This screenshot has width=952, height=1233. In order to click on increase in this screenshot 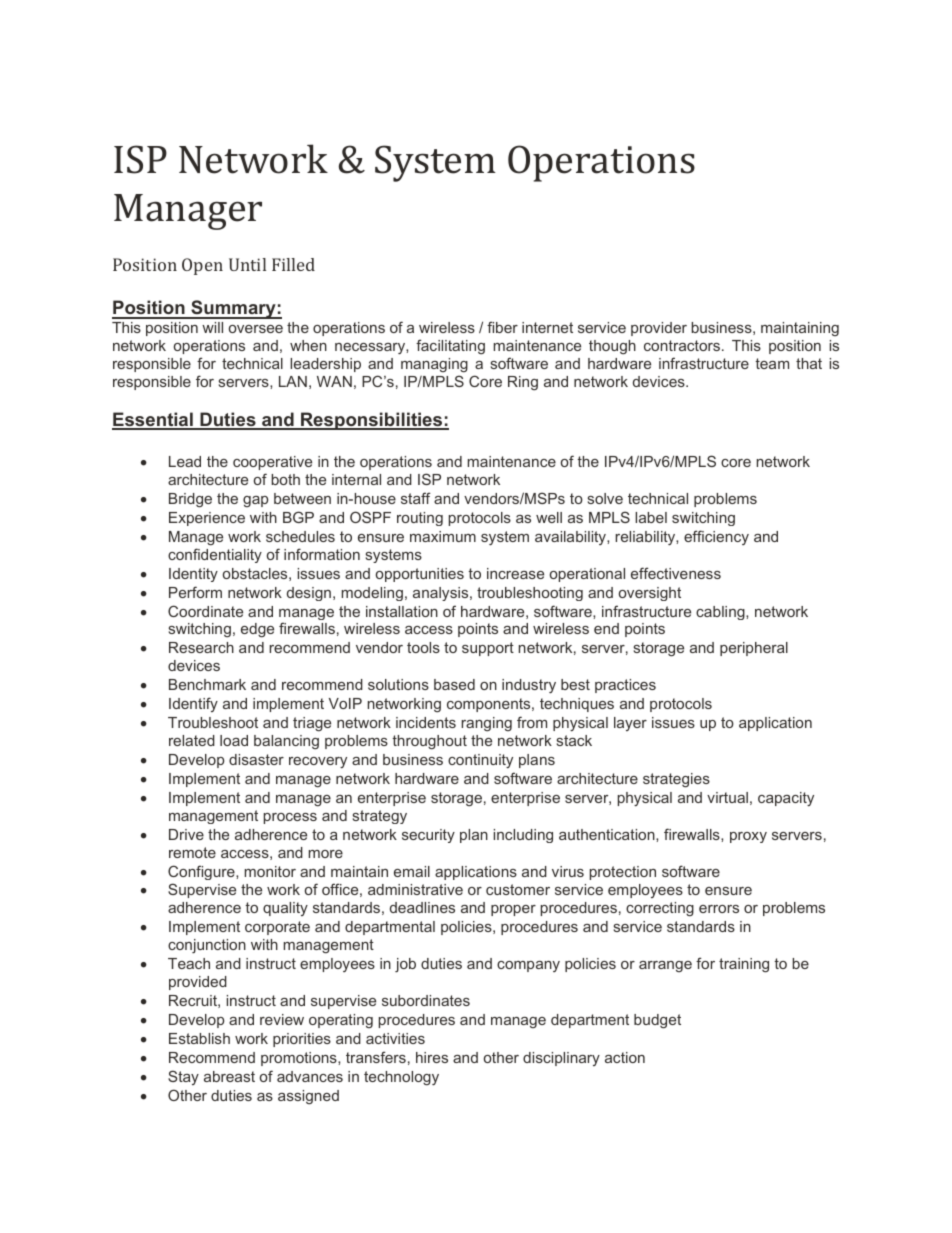, I will do `click(515, 573)`.
